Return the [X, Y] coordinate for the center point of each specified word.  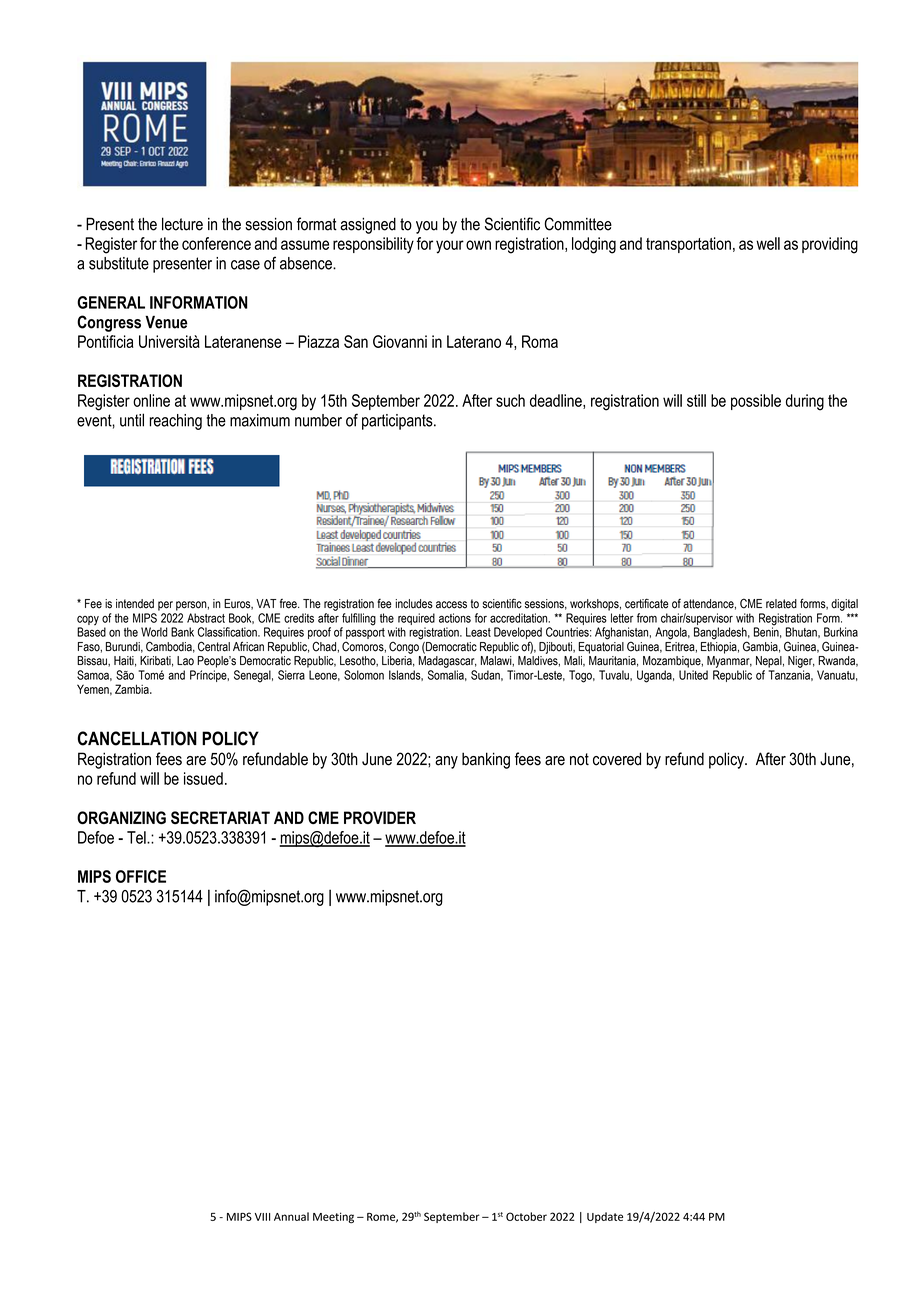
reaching [175, 422]
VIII [262, 1217]
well [768, 243]
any [446, 762]
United [693, 675]
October [526, 1216]
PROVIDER [380, 817]
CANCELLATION [137, 738]
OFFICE [141, 876]
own [478, 245]
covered [617, 759]
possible [756, 402]
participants [398, 422]
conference [216, 243]
